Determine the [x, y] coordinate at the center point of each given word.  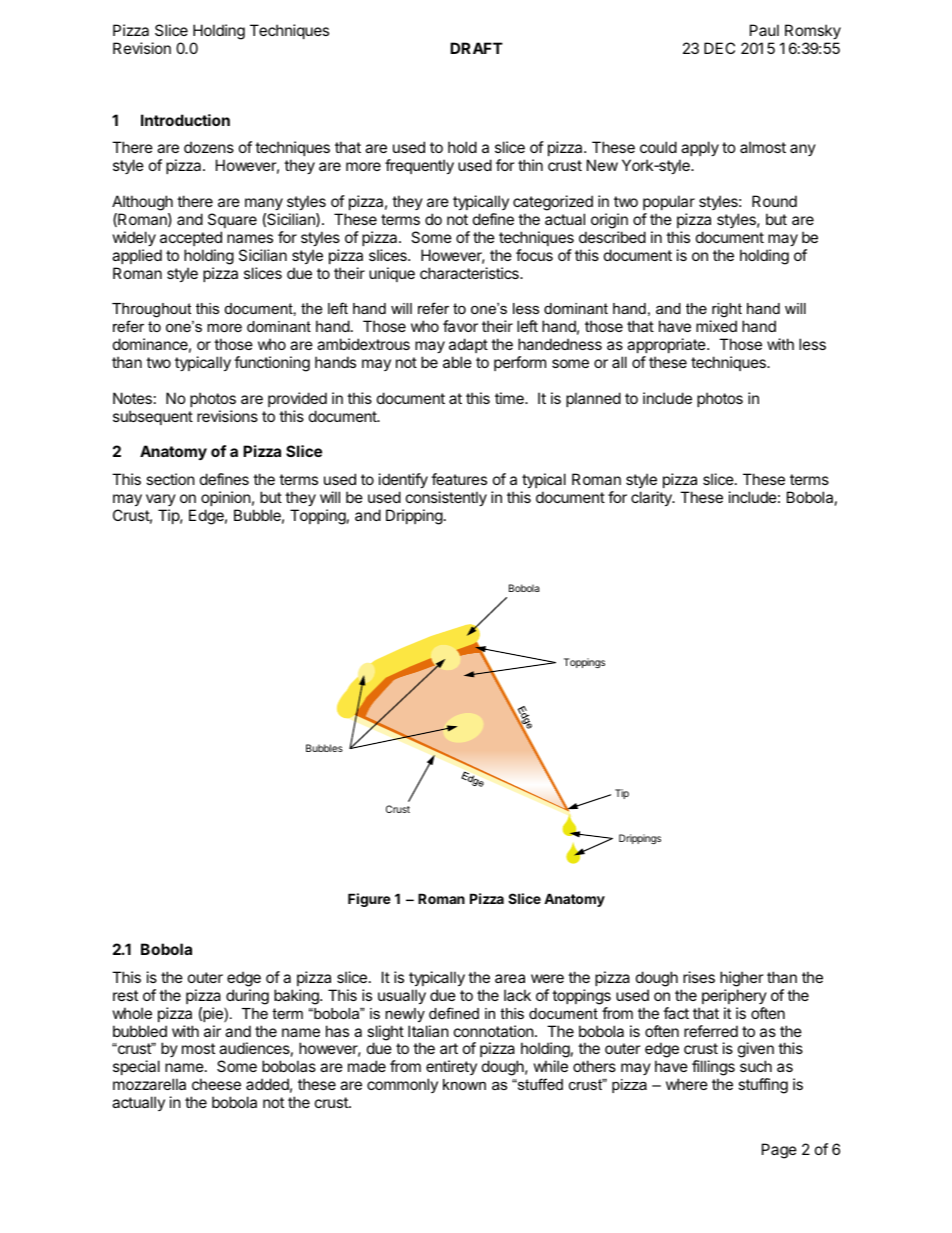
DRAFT [476, 48]
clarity [652, 498]
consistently [446, 498]
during [247, 997]
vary [161, 500]
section [170, 479]
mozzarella [149, 1084]
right [727, 312]
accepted [191, 238]
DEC [719, 48]
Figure [369, 900]
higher [742, 979]
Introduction [185, 120]
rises [699, 977]
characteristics [470, 273]
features [459, 479]
